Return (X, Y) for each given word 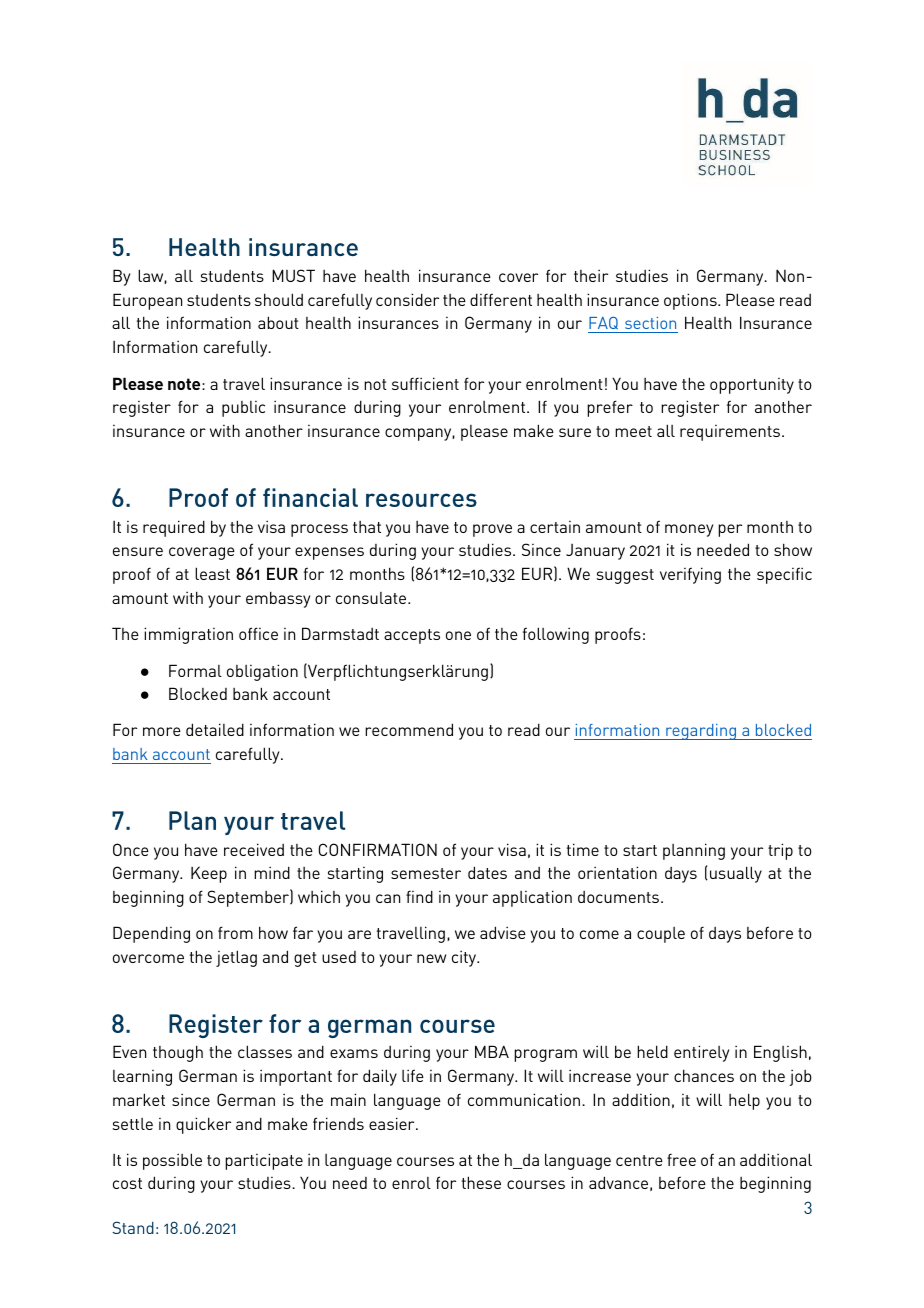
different (501, 299)
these (481, 1182)
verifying (690, 575)
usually (736, 874)
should (279, 299)
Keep (209, 874)
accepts (412, 636)
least (212, 573)
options (691, 301)
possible (172, 1161)
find (419, 896)
